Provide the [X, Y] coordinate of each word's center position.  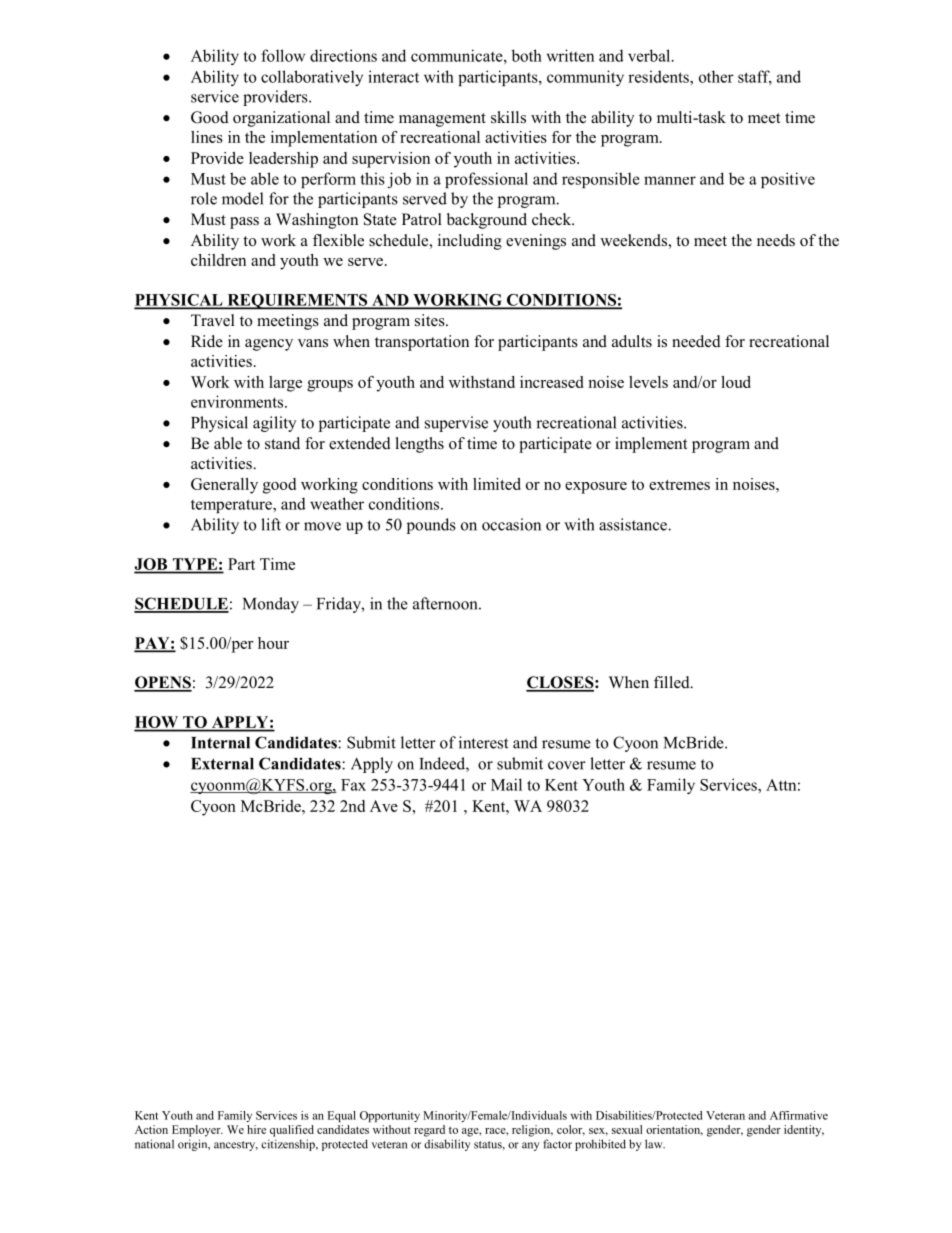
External [222, 764]
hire [256, 1129]
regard [429, 1131]
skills [508, 117]
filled [673, 682]
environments [238, 401]
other [716, 76]
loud [736, 382]
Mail [506, 784]
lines [207, 137]
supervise [456, 424]
